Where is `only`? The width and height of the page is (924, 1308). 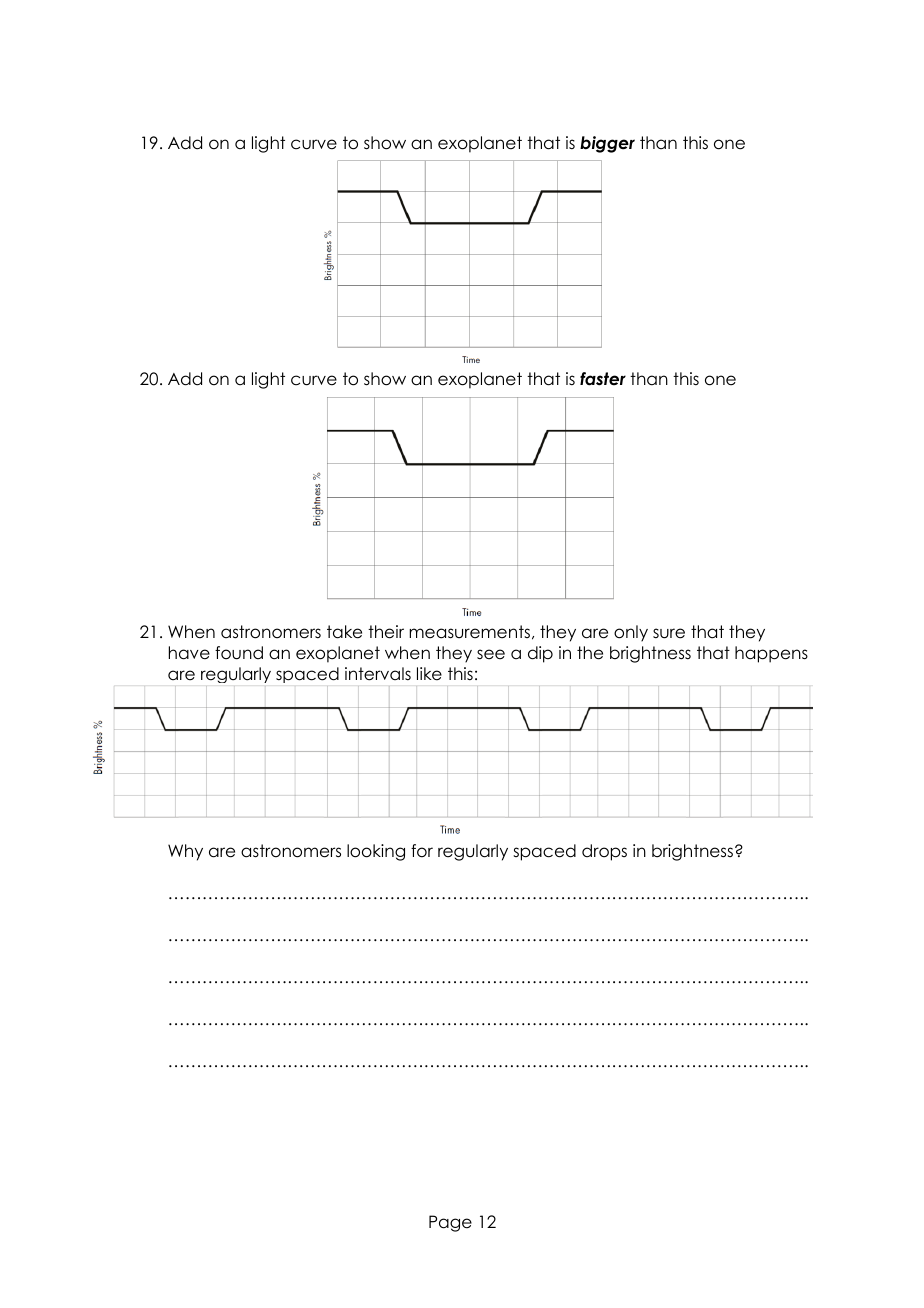 only is located at coordinates (631, 633).
